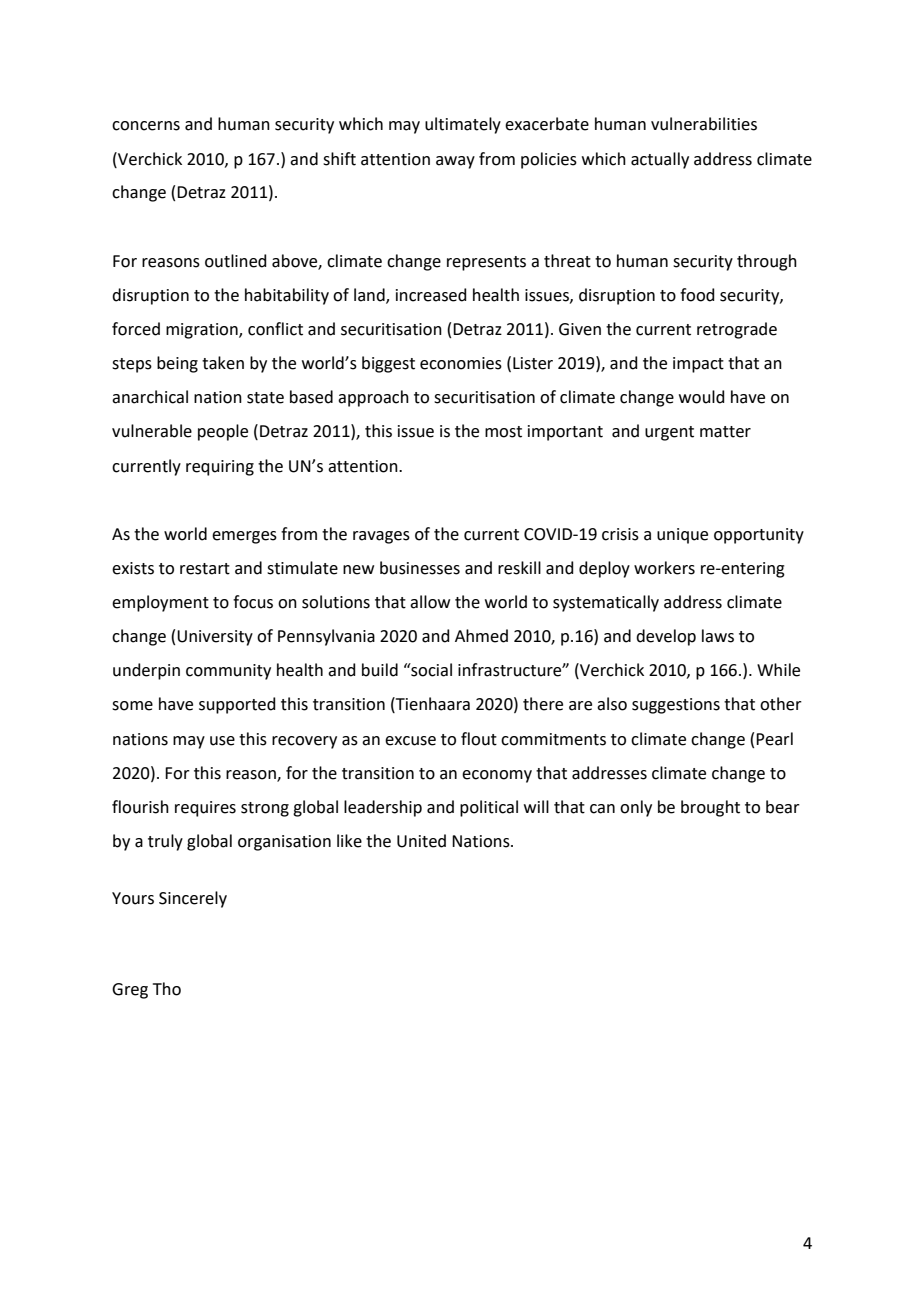 The height and width of the screenshot is (1308, 924). Describe the element at coordinates (704, 124) in the screenshot. I see `vulnerabilities` at that location.
